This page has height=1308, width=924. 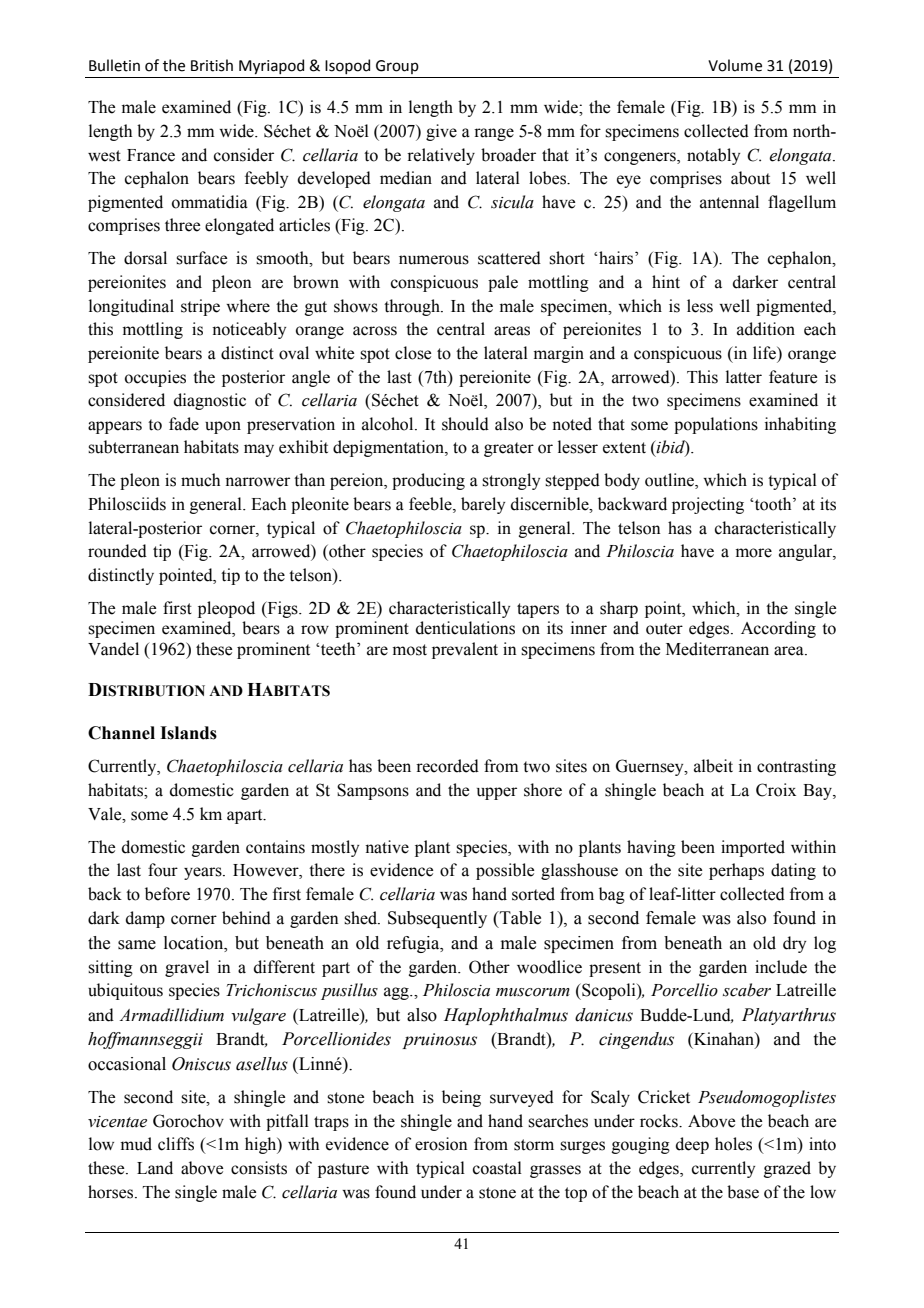 I want to click on Figs, so click(x=282, y=609).
